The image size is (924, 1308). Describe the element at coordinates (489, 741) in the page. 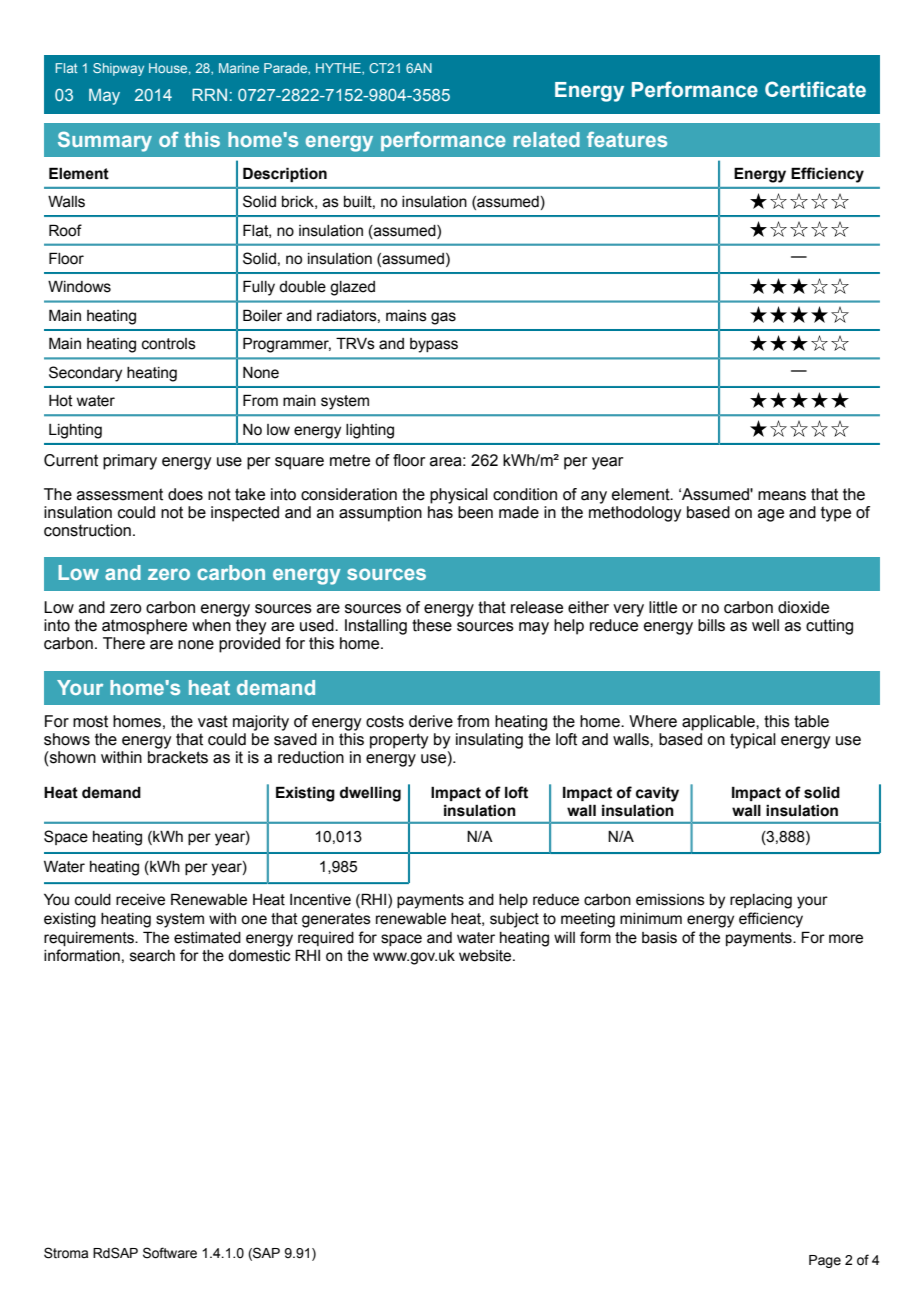

I see `insulating` at that location.
